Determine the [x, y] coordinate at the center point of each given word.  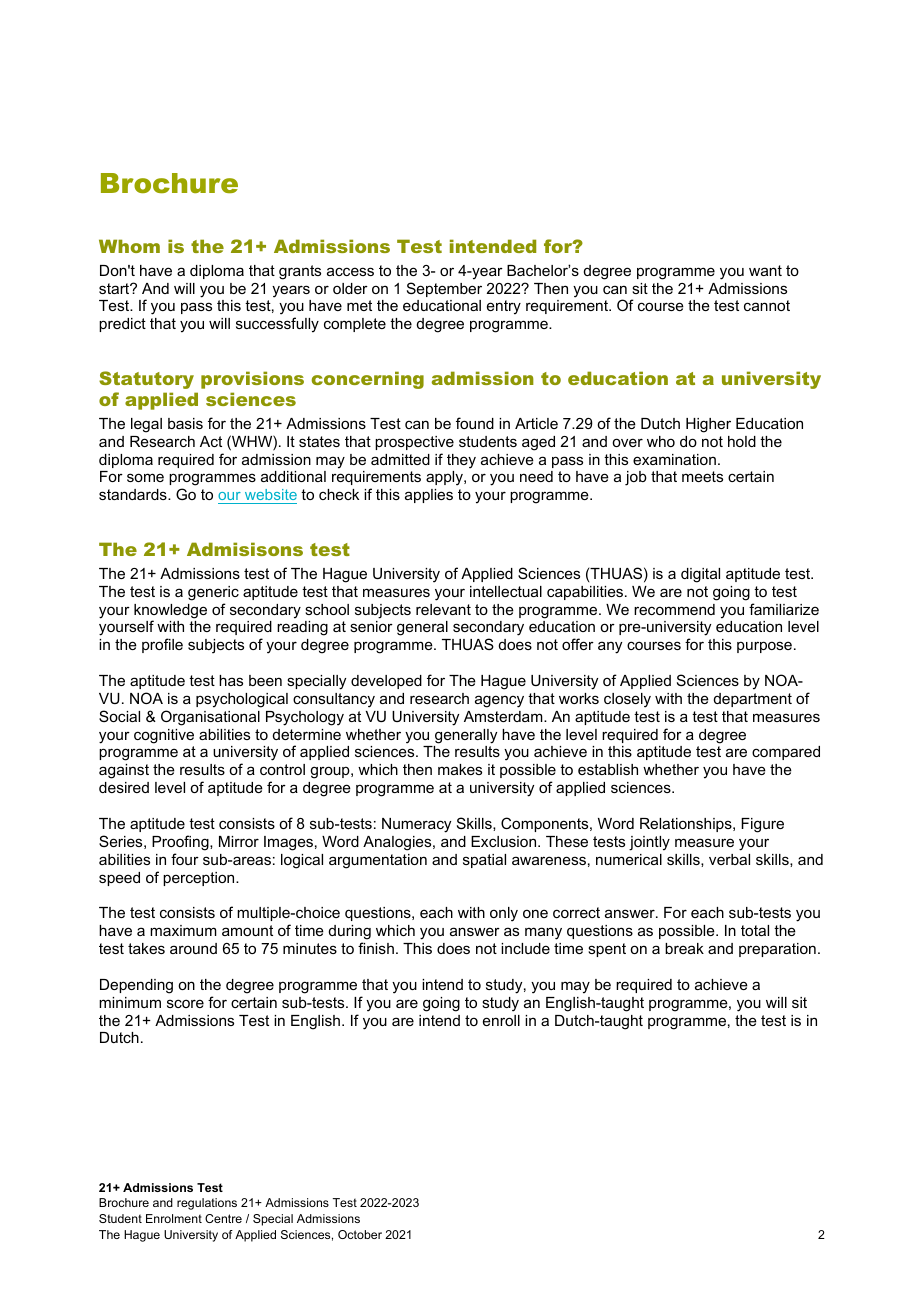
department [753, 700]
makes [460, 769]
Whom [129, 246]
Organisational [210, 718]
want [765, 270]
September [444, 289]
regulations [207, 1204]
